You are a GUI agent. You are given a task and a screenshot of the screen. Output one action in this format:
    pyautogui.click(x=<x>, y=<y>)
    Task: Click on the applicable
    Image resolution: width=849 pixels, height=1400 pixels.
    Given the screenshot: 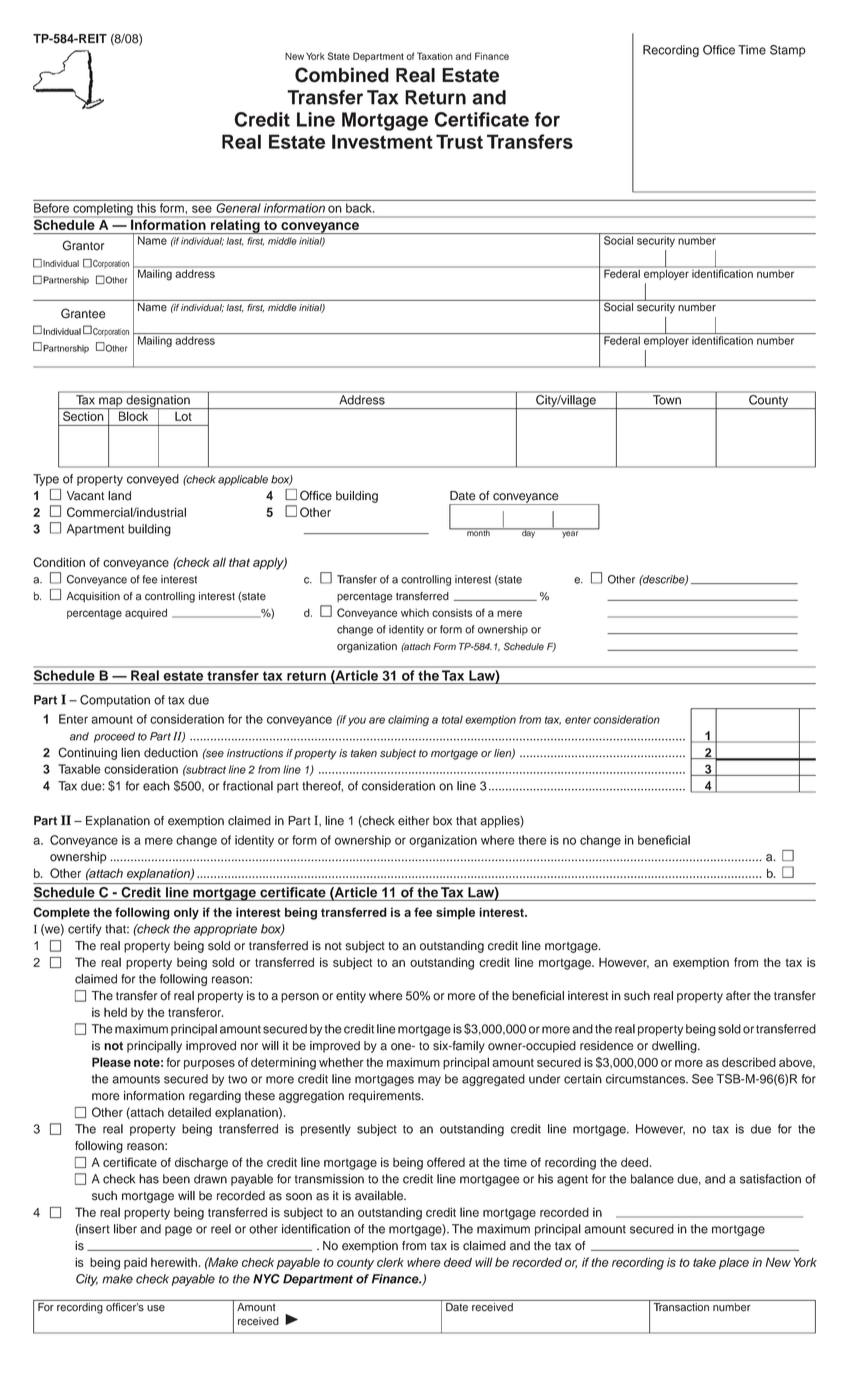 What is the action you would take?
    pyautogui.click(x=243, y=480)
